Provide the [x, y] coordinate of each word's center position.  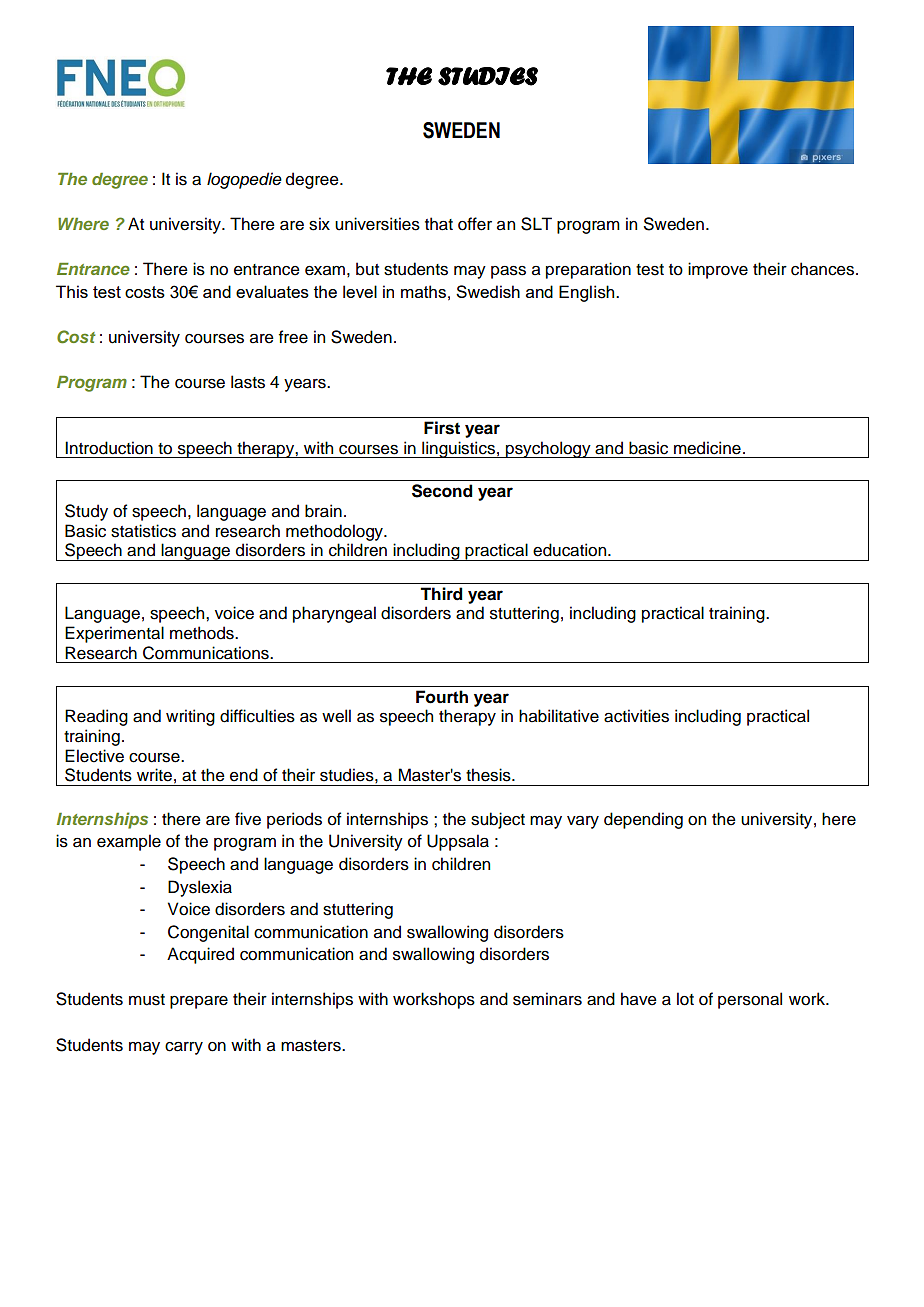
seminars [547, 999]
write [154, 775]
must [147, 1000]
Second [442, 491]
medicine [707, 448]
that [439, 224]
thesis [489, 775]
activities [636, 716]
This [72, 291]
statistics [143, 531]
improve [718, 270]
